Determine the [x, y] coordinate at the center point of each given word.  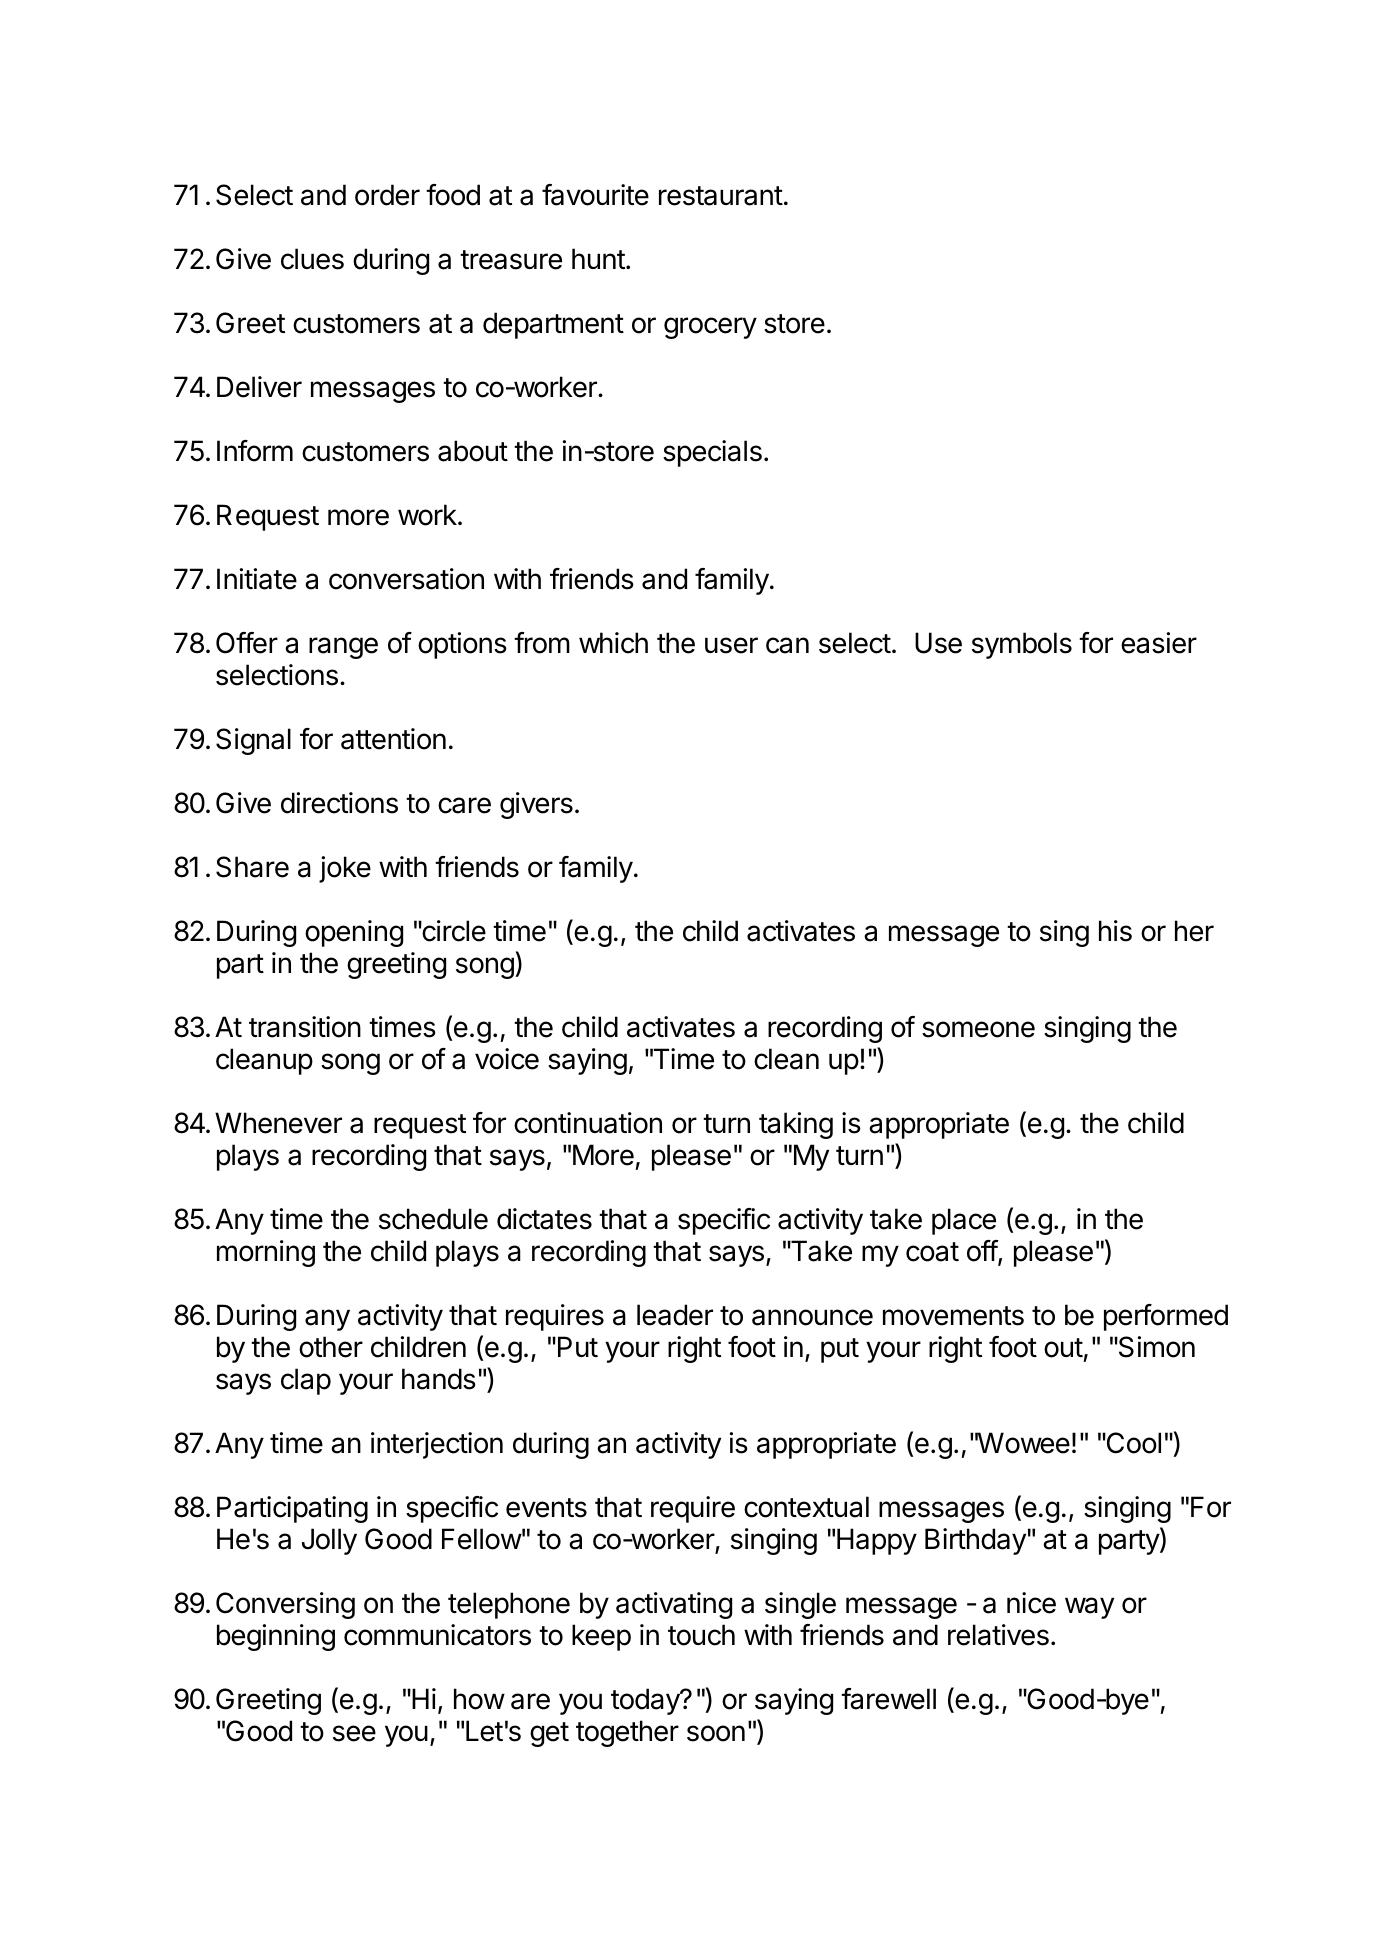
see [354, 1733]
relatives [998, 1635]
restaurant [721, 196]
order [387, 195]
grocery [710, 328]
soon [716, 1733]
